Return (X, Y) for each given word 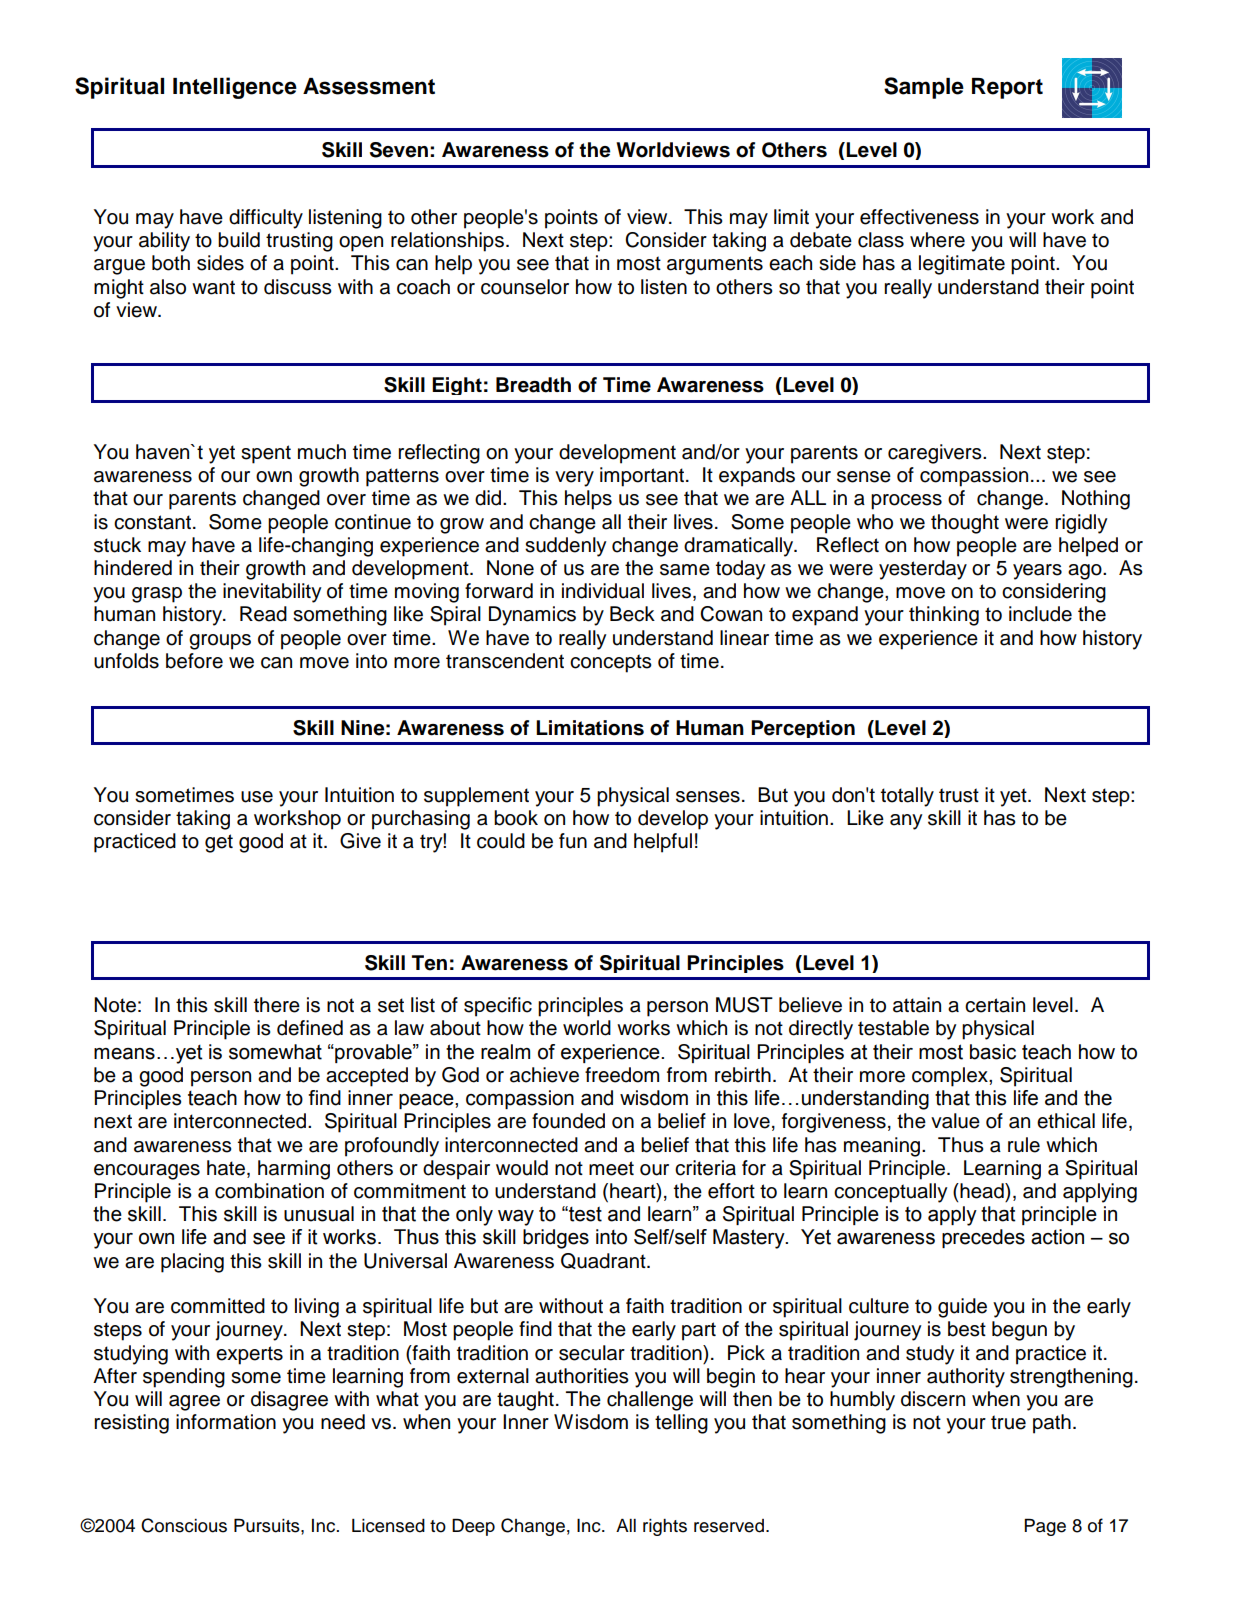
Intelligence (235, 88)
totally (907, 797)
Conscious (184, 1525)
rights (665, 1527)
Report (1007, 88)
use (257, 797)
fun (573, 841)
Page (1045, 1527)
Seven (399, 150)
